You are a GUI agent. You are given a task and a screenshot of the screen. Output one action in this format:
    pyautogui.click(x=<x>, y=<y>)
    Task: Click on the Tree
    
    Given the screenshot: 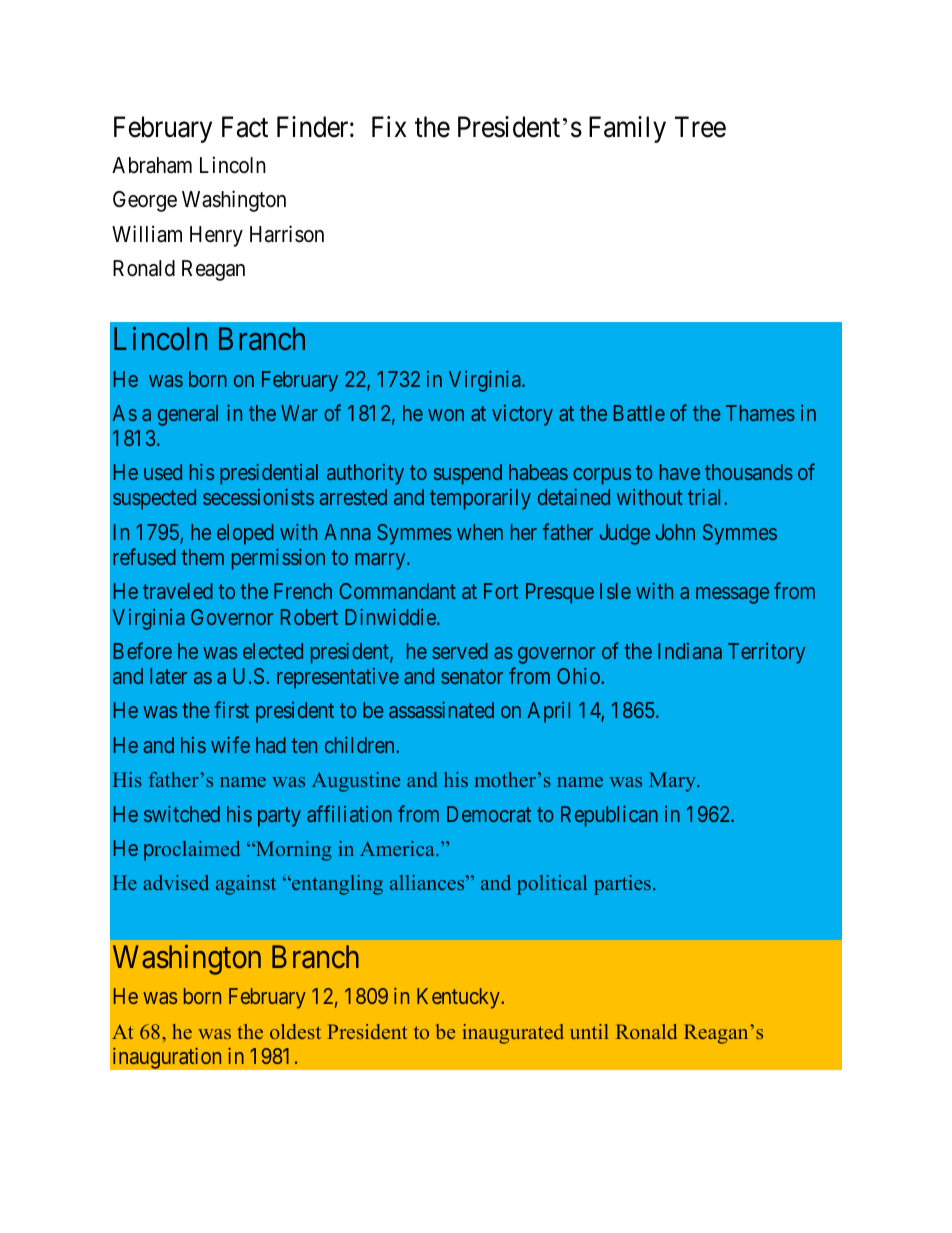 What is the action you would take?
    pyautogui.click(x=700, y=127)
